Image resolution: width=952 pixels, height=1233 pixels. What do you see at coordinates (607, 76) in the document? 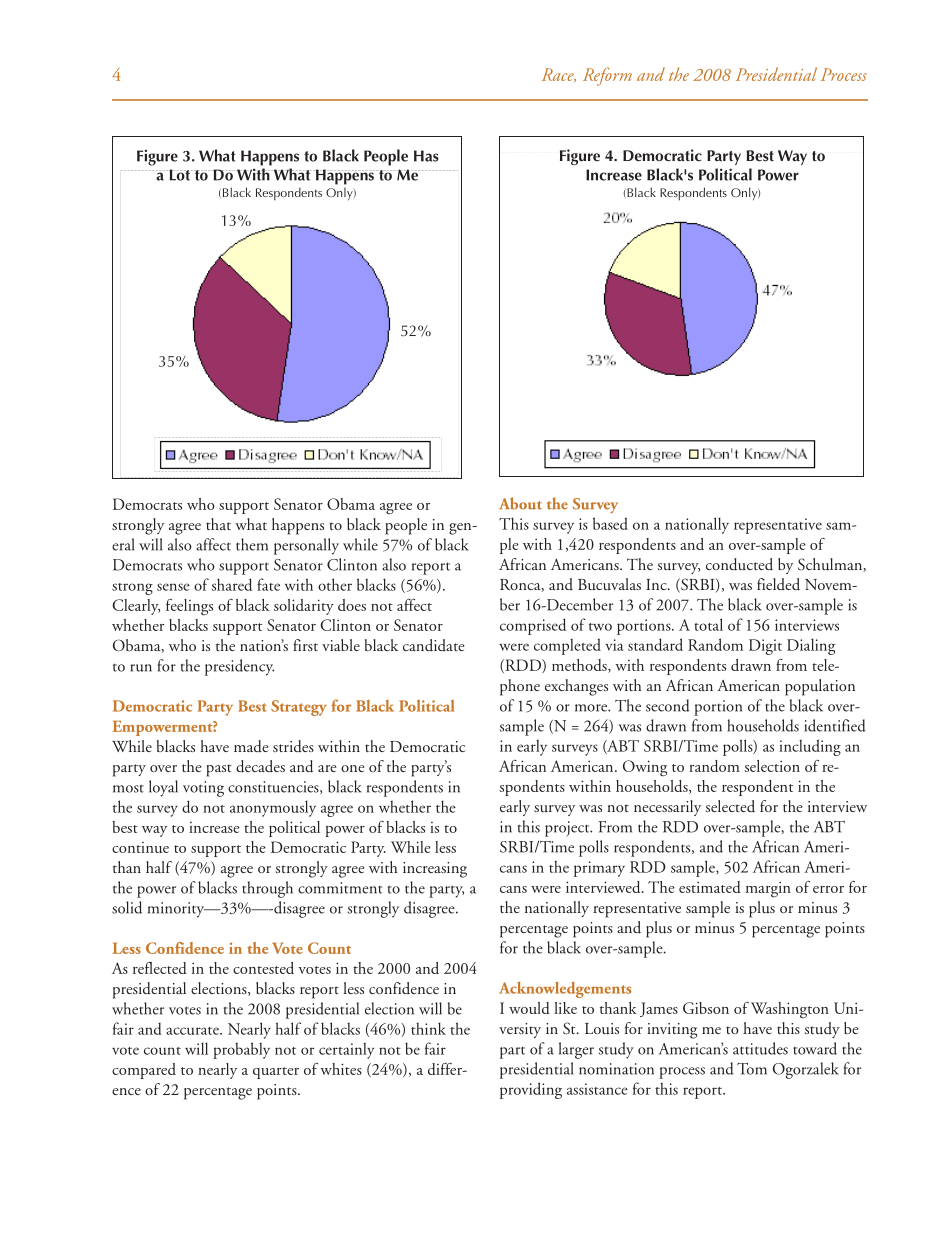
I see `Reform` at bounding box center [607, 76].
